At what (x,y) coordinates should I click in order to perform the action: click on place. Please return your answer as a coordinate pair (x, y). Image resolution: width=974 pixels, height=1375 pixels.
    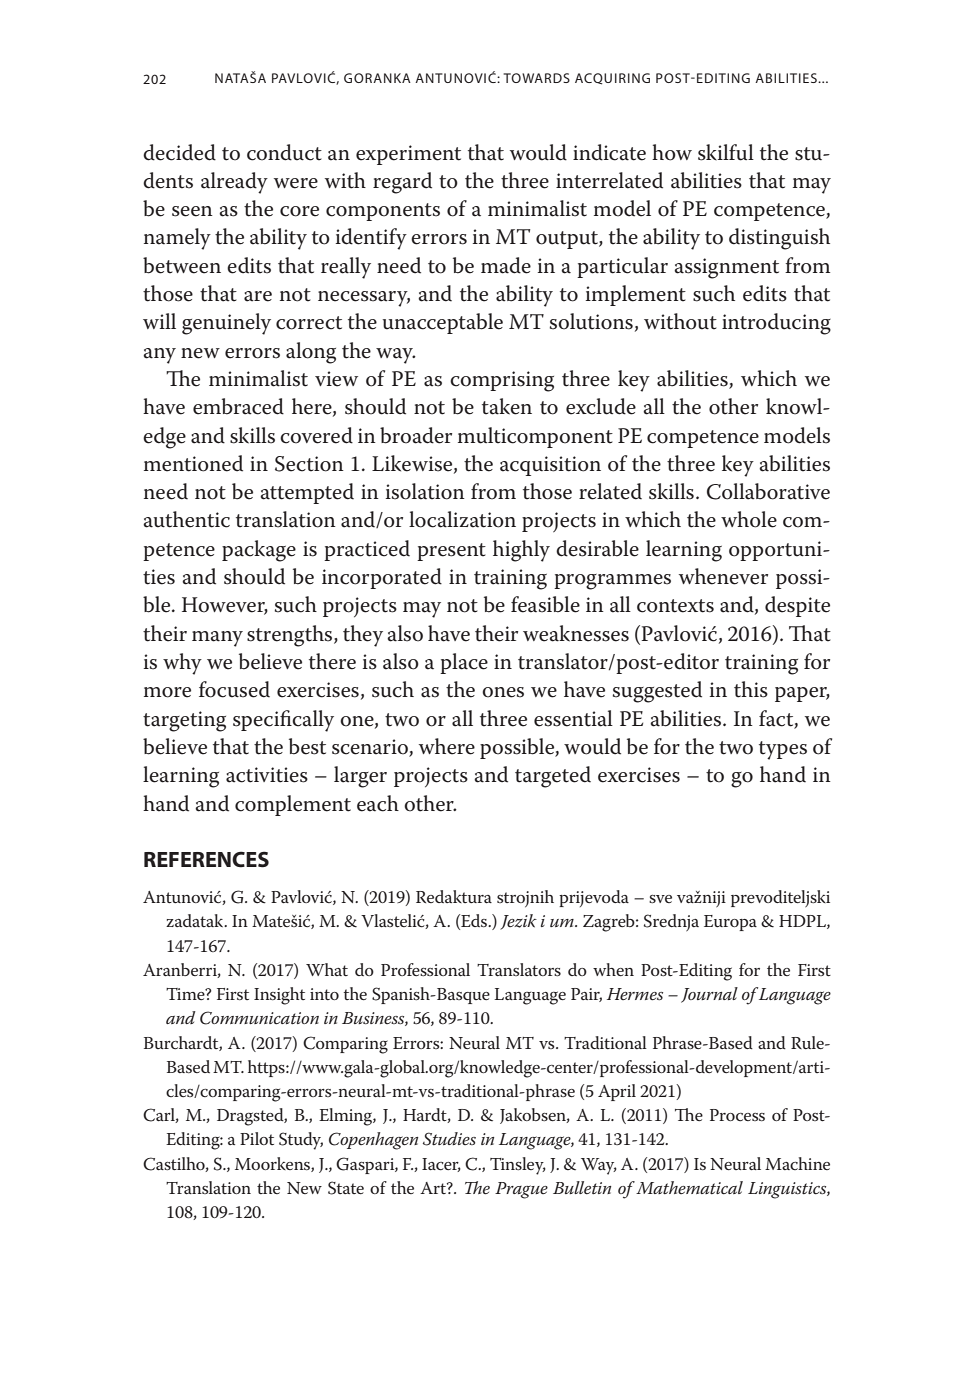
    Looking at the image, I should click on (464, 663).
